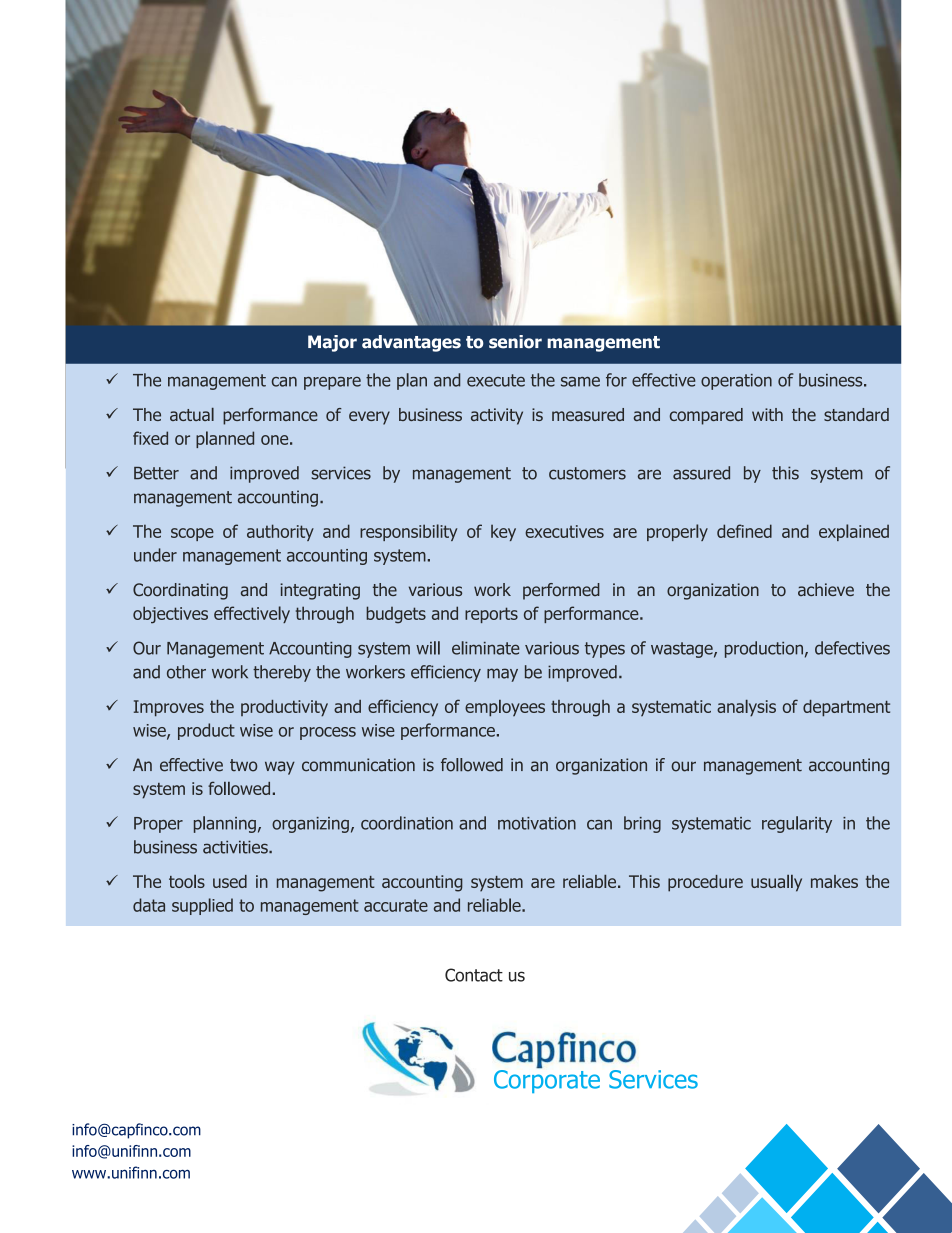  I want to click on defined, so click(744, 531).
